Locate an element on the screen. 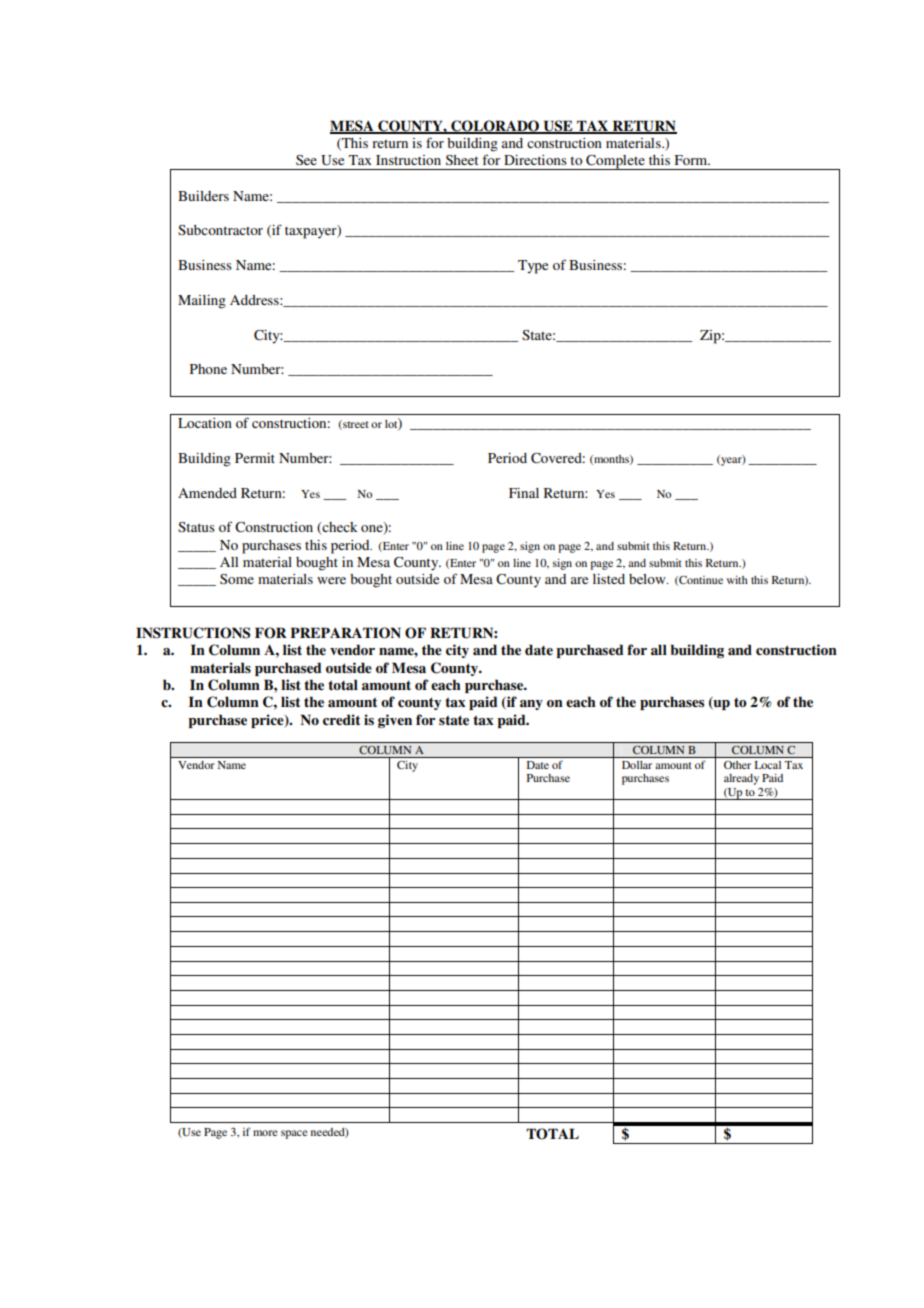 This screenshot has height=1308, width=924. with is located at coordinates (737, 580).
